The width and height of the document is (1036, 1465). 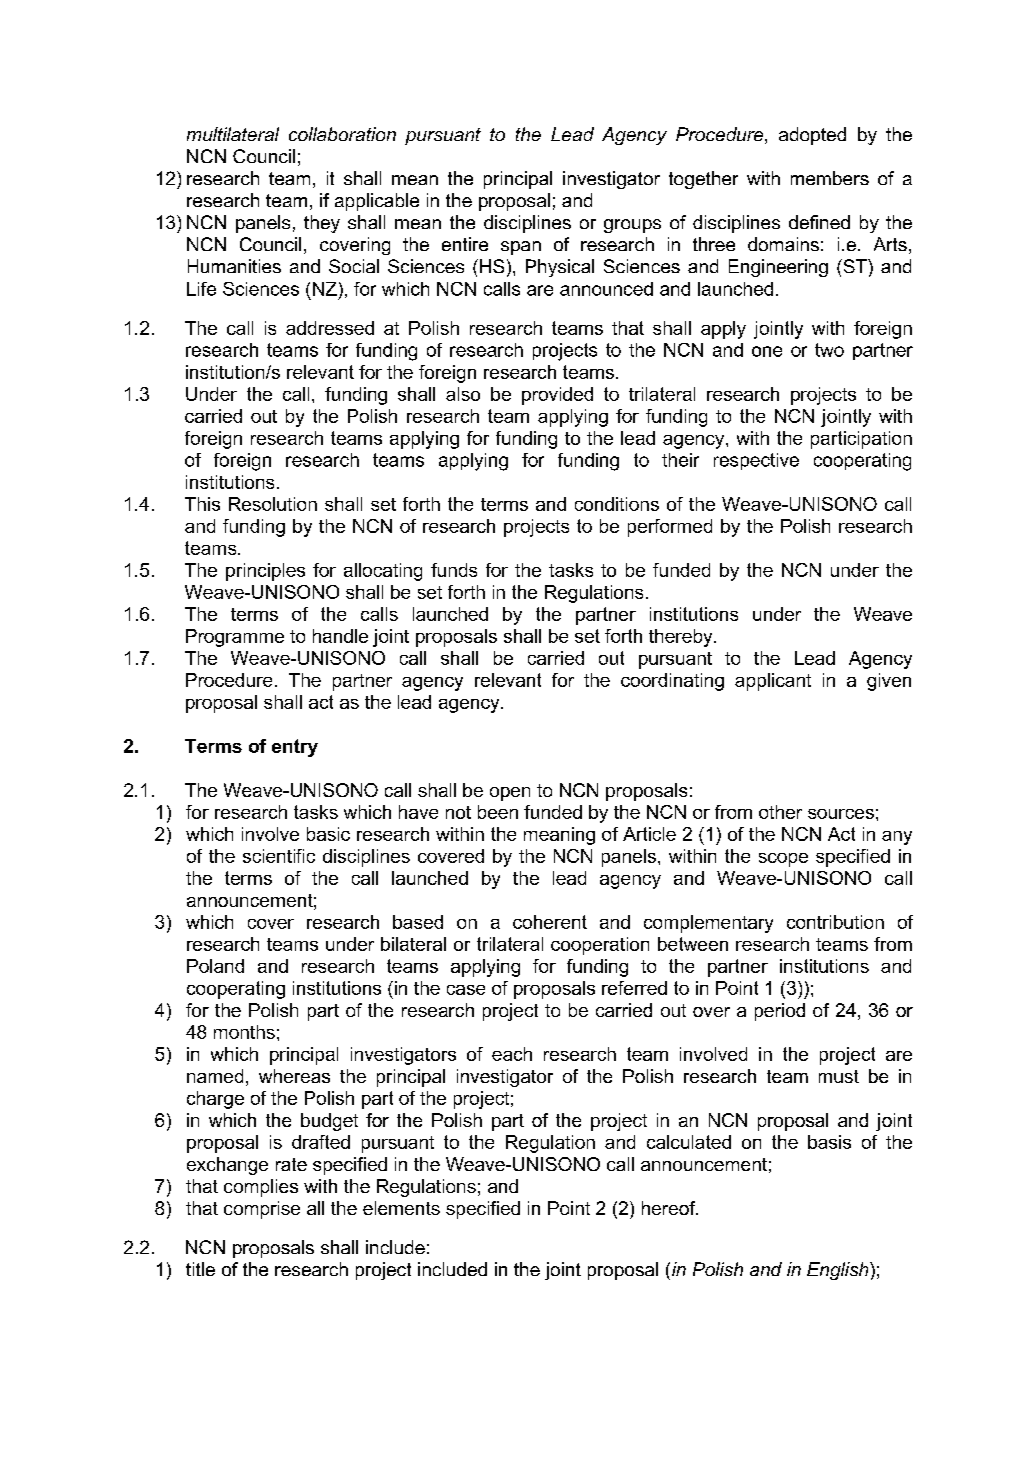 What do you see at coordinates (773, 682) in the document?
I see `applicant` at bounding box center [773, 682].
